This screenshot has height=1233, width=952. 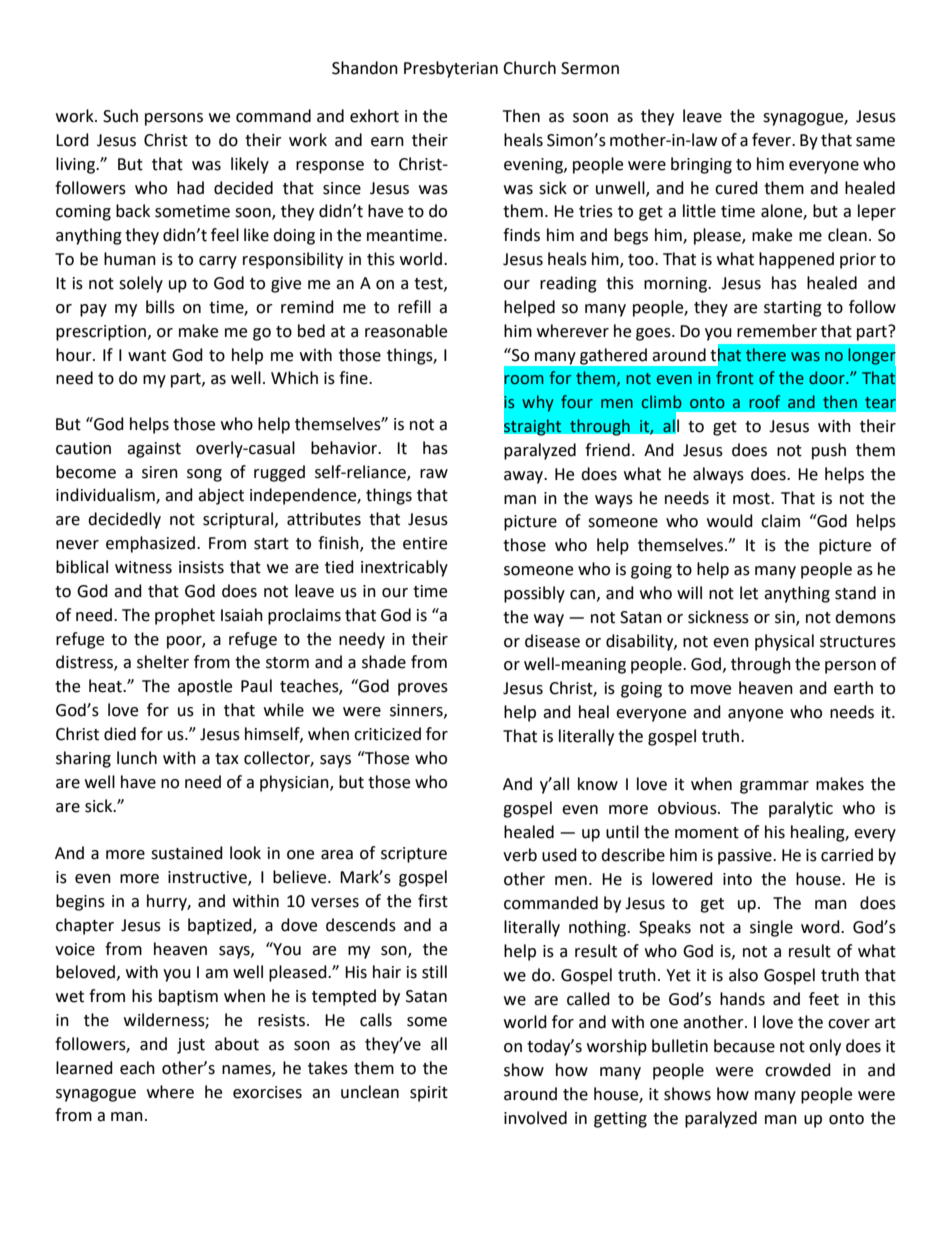 What do you see at coordinates (784, 642) in the screenshot?
I see `physical` at bounding box center [784, 642].
